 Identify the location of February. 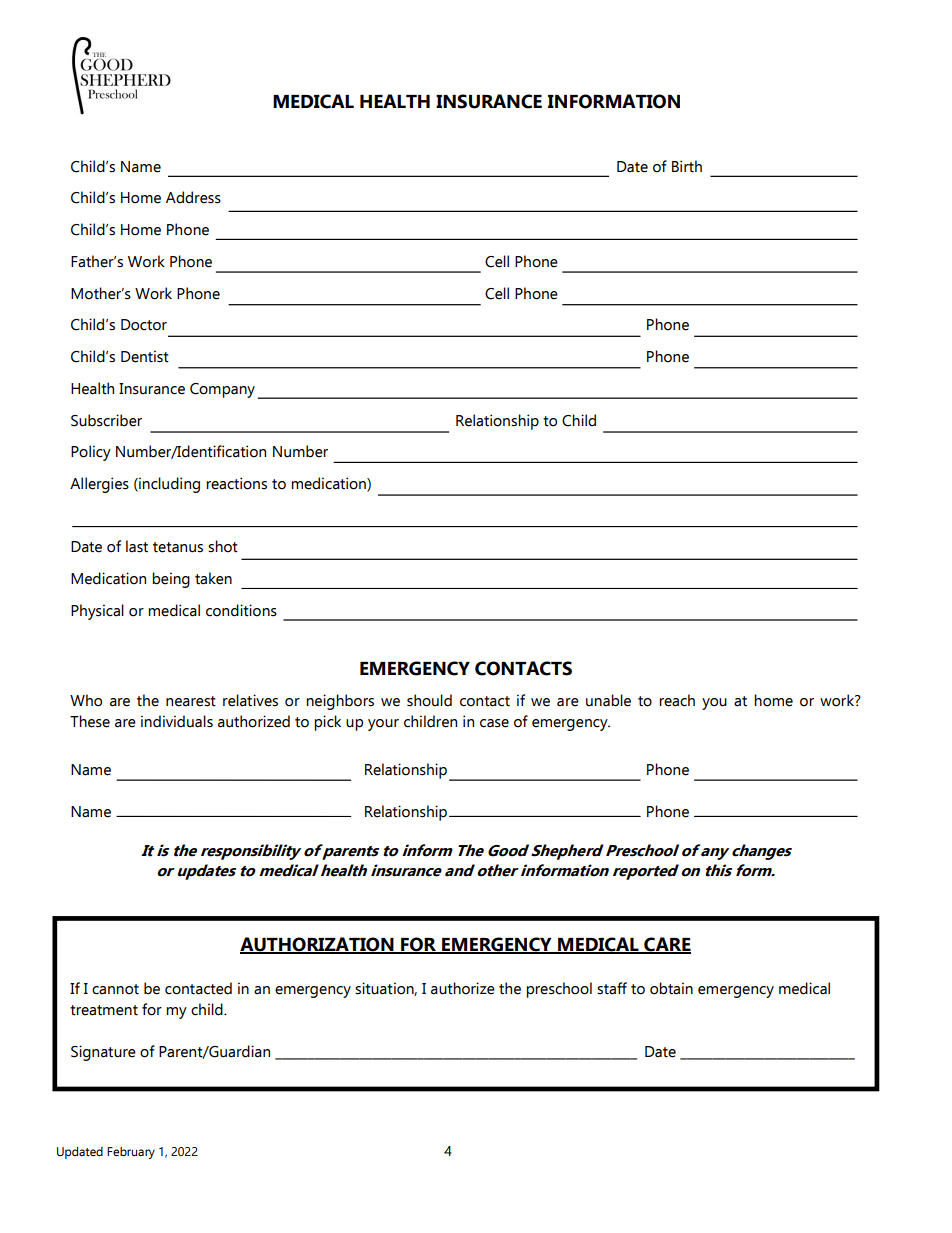
(131, 1153).
